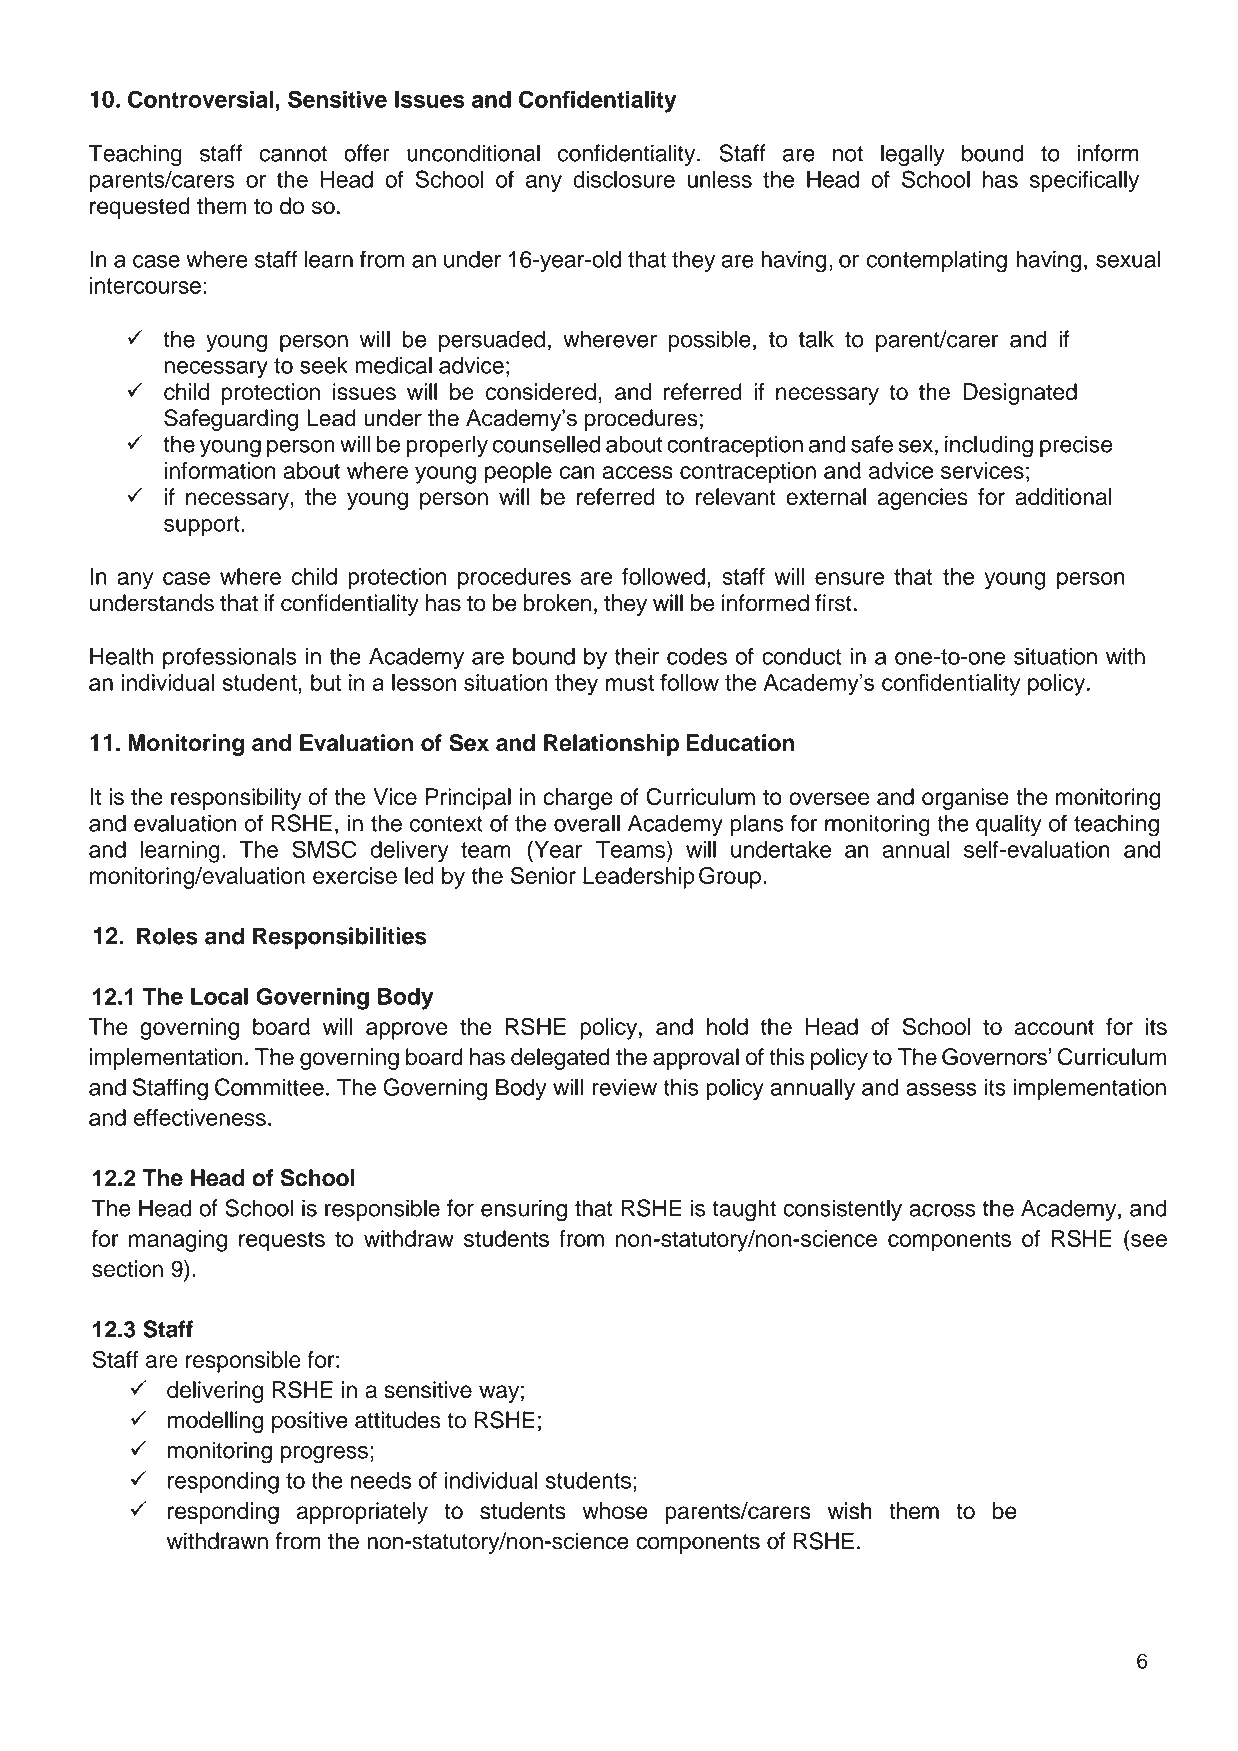 Image resolution: width=1238 pixels, height=1751 pixels. Describe the element at coordinates (587, 823) in the document. I see `overall` at that location.
